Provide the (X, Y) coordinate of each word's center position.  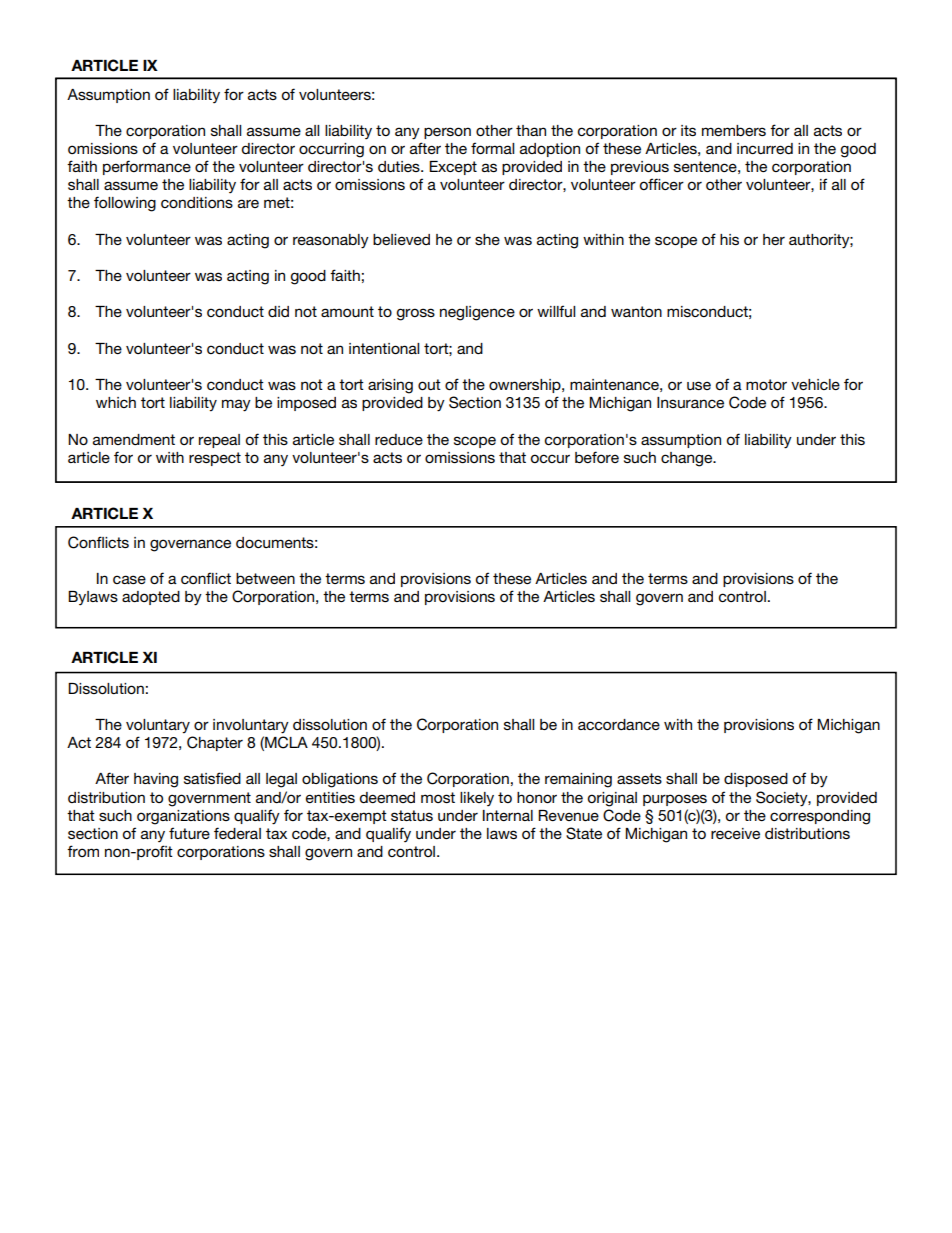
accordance (619, 724)
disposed (756, 780)
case (129, 579)
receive (735, 833)
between (265, 578)
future (189, 833)
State (584, 833)
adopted (151, 598)
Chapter (215, 743)
